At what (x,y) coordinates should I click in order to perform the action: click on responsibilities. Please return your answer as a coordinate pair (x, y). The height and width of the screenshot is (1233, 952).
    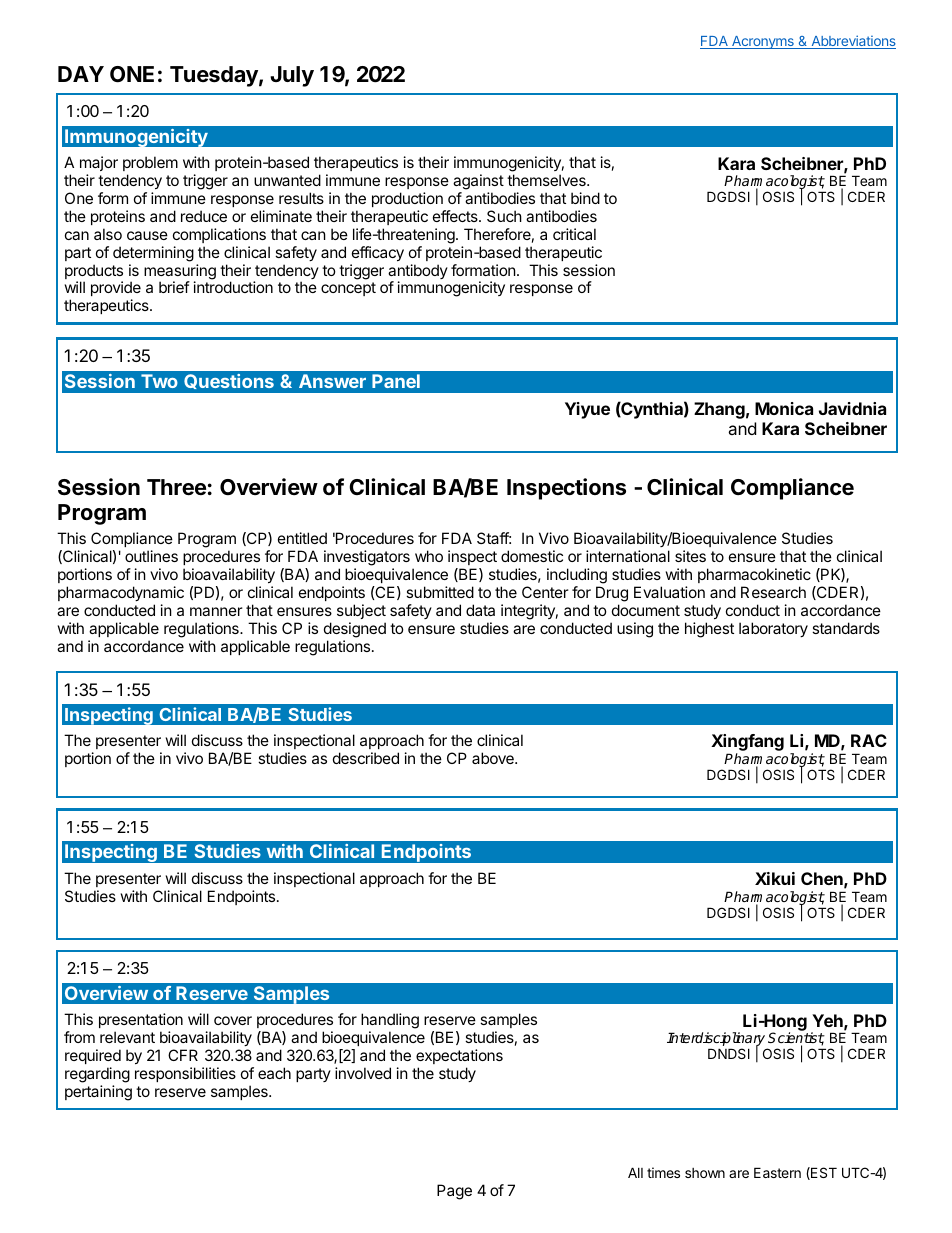
    Looking at the image, I should click on (185, 1074).
